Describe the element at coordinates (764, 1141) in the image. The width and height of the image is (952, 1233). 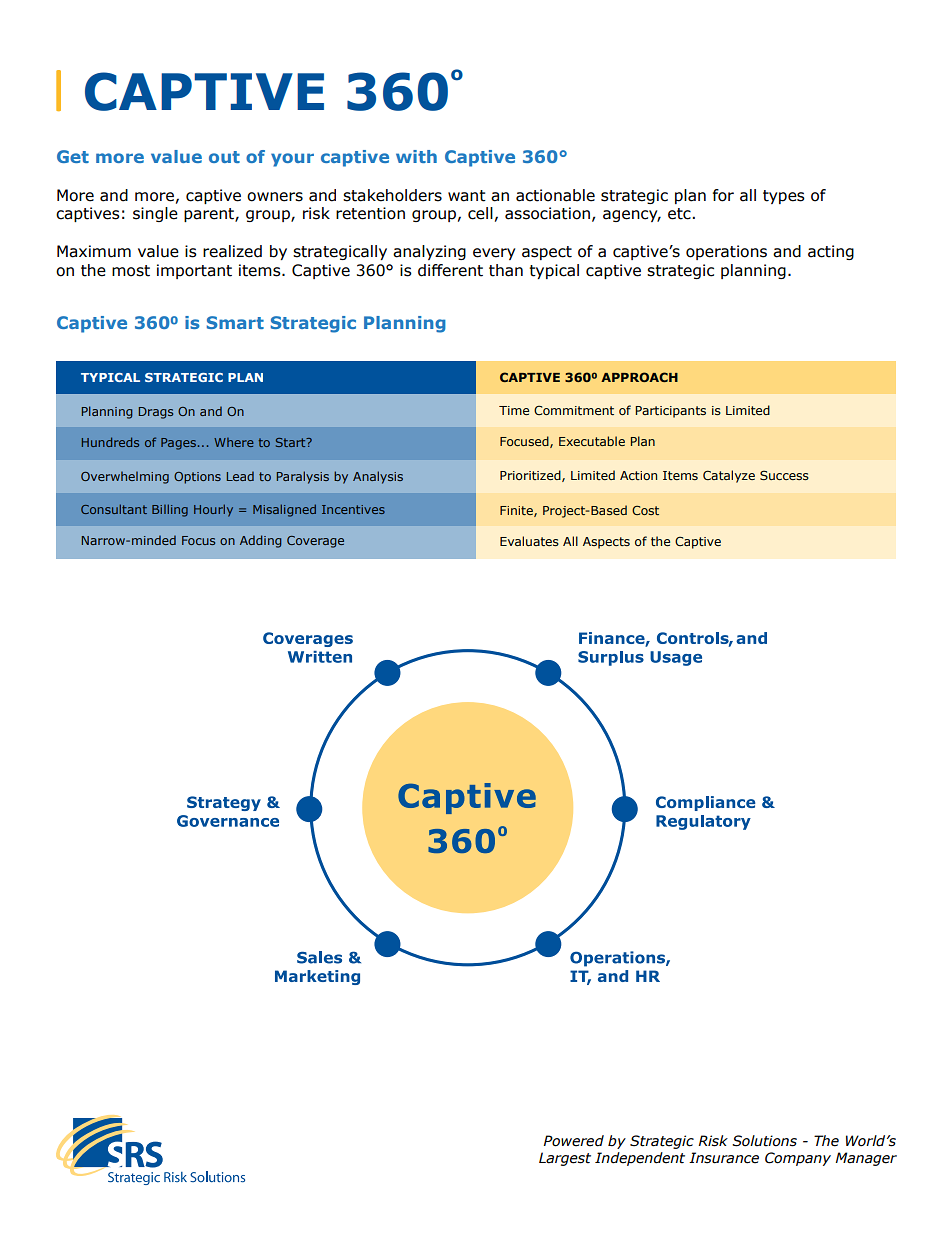
I see `Solutions` at that location.
